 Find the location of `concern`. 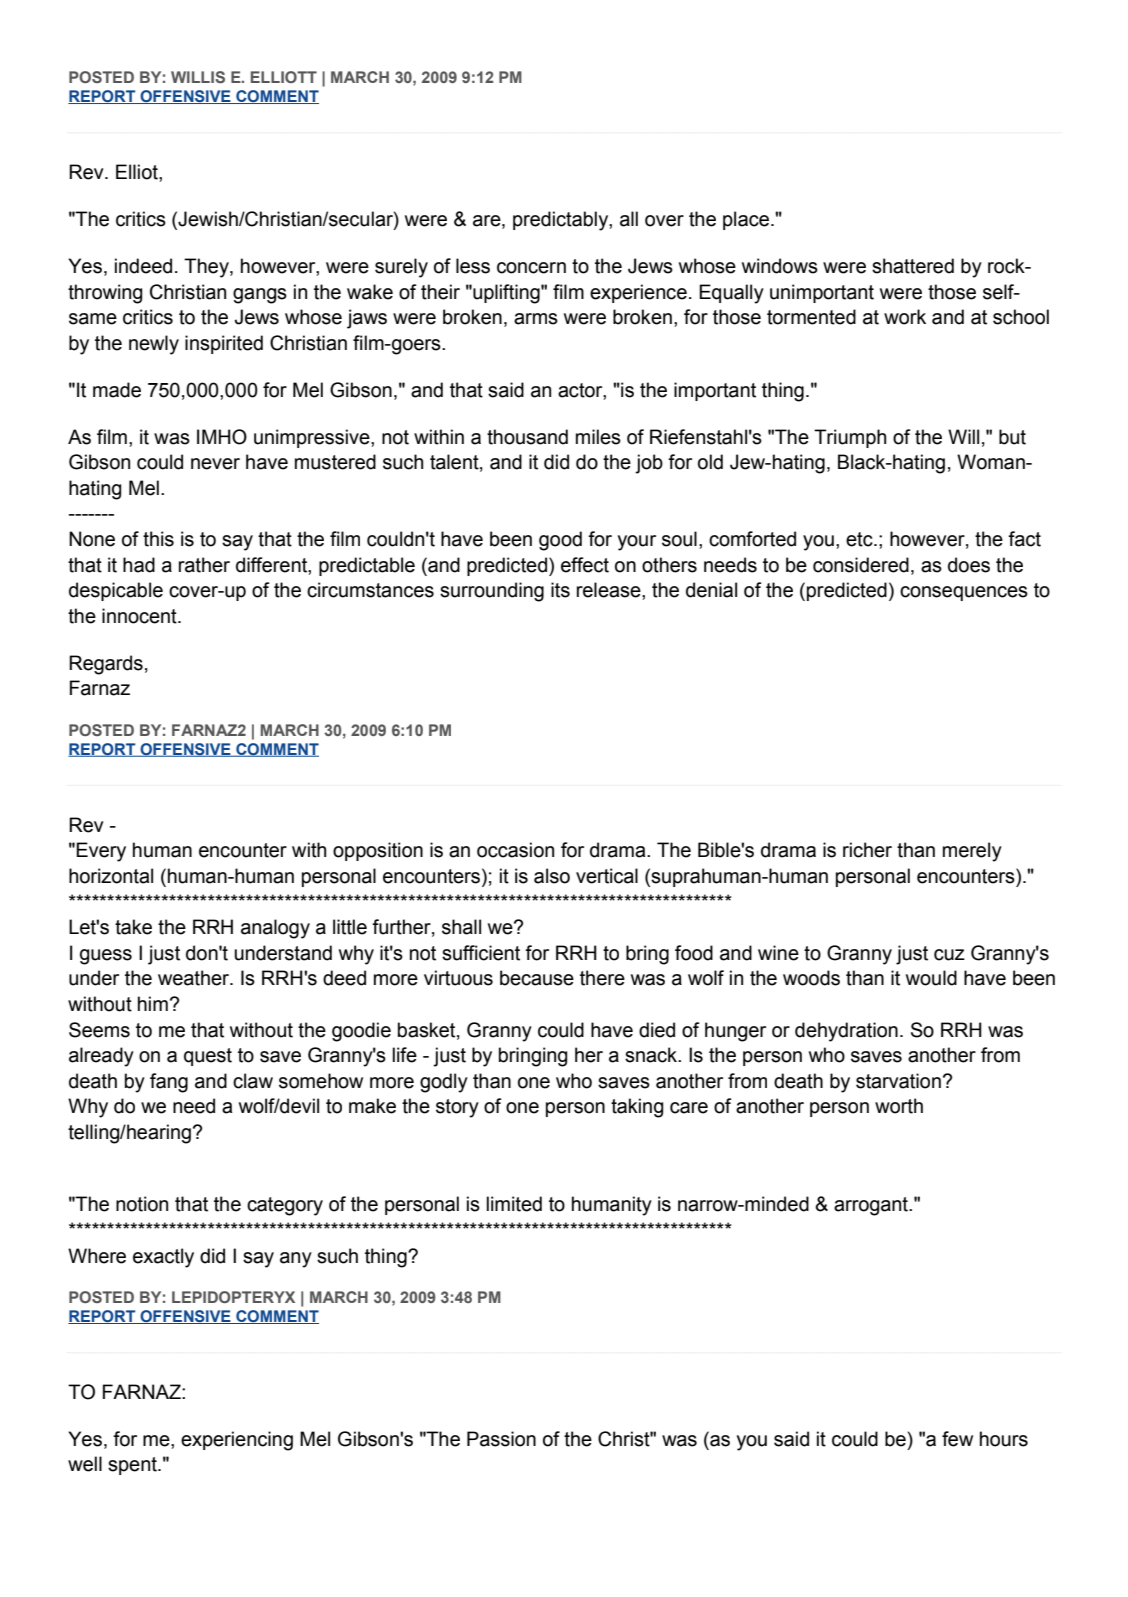

concern is located at coordinates (531, 268).
